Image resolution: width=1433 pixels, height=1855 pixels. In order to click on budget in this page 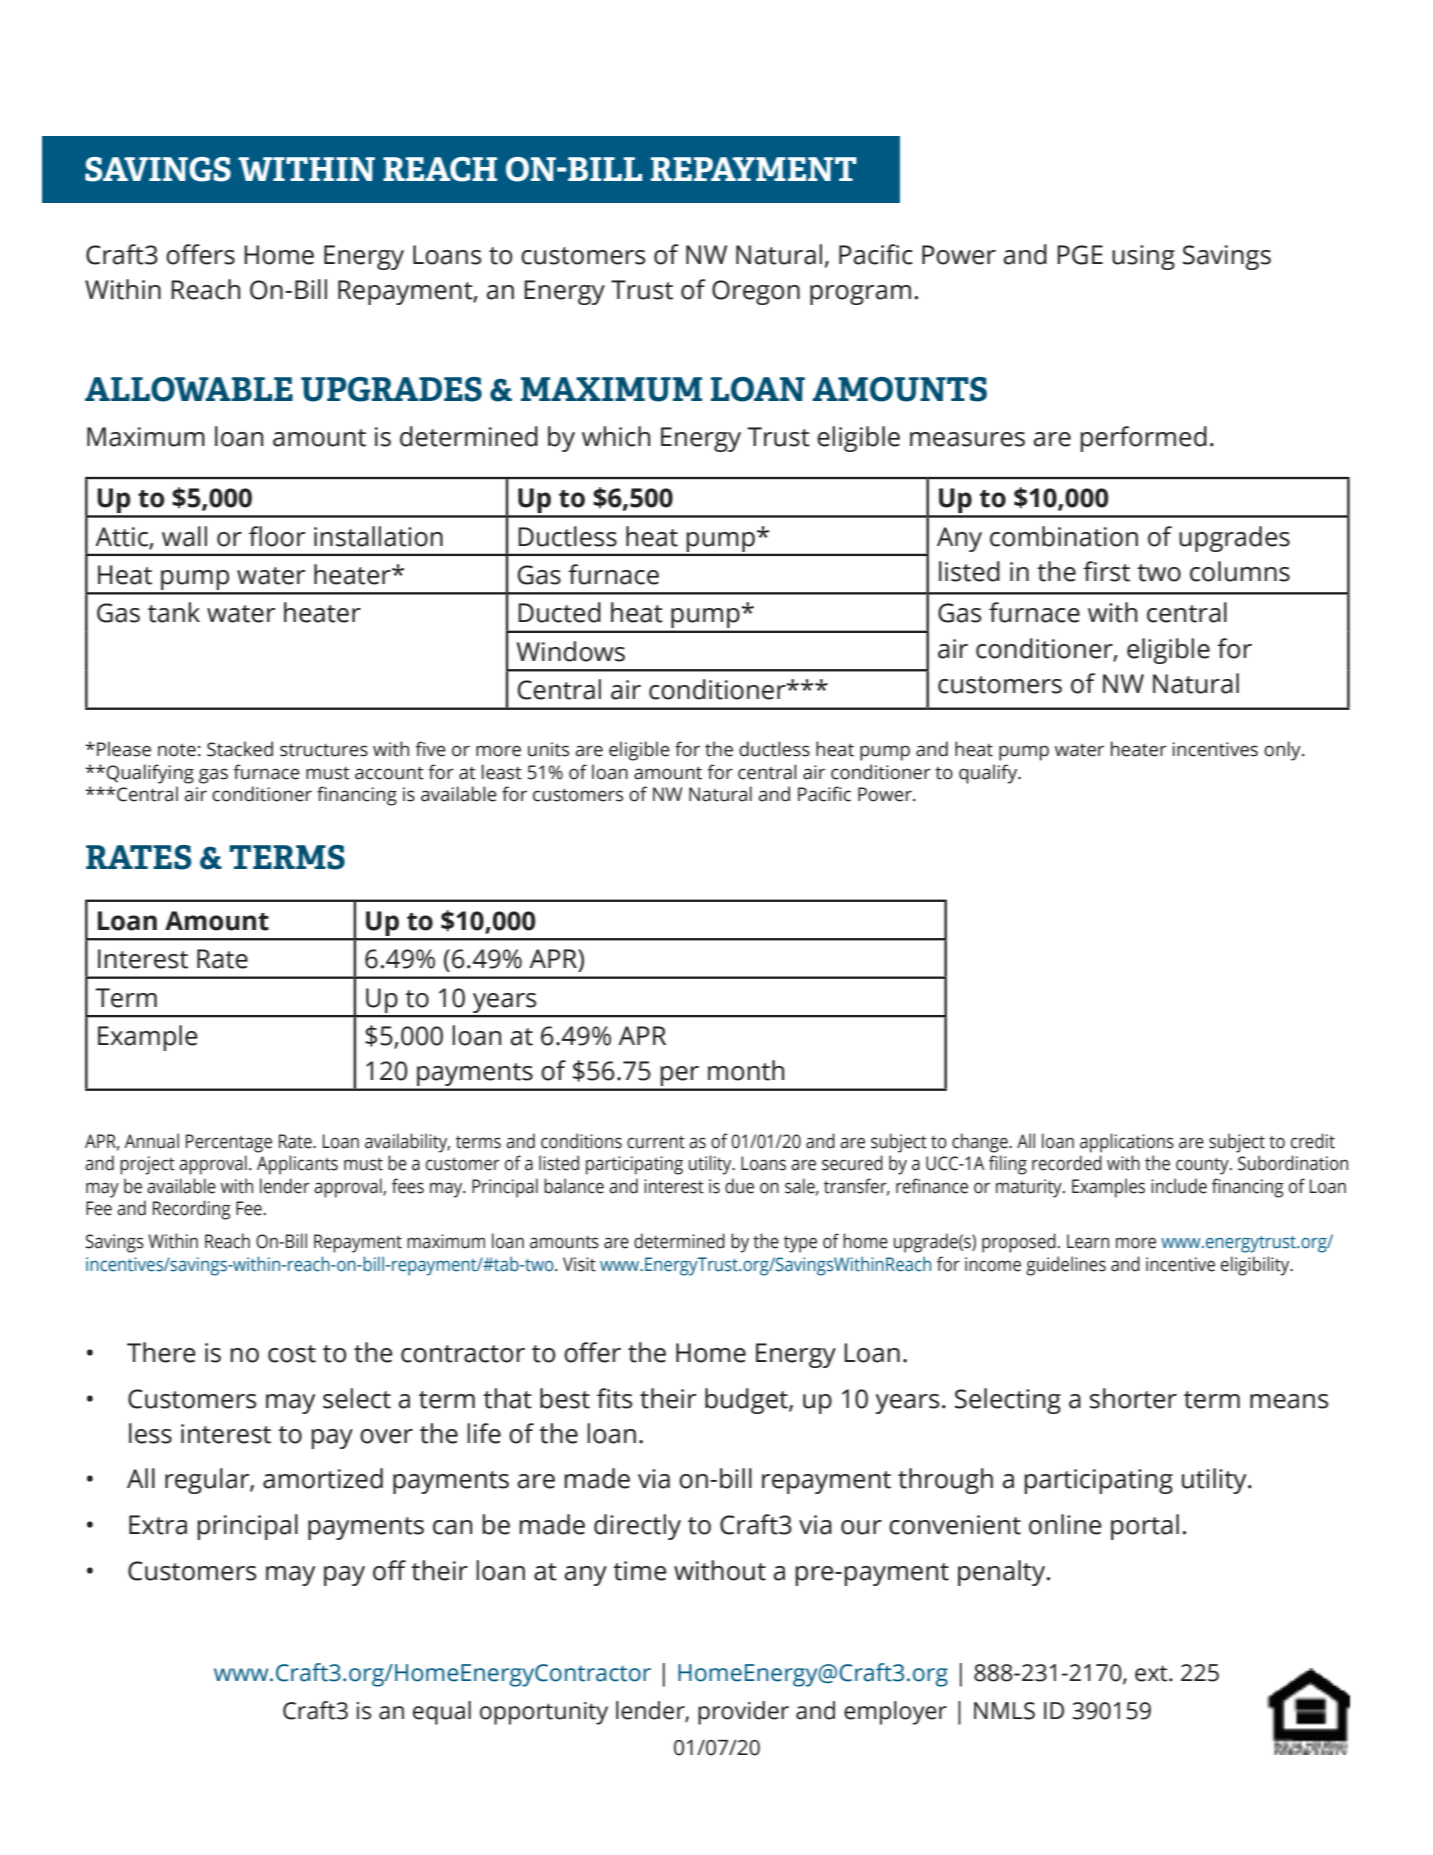, I will do `click(747, 1401)`.
